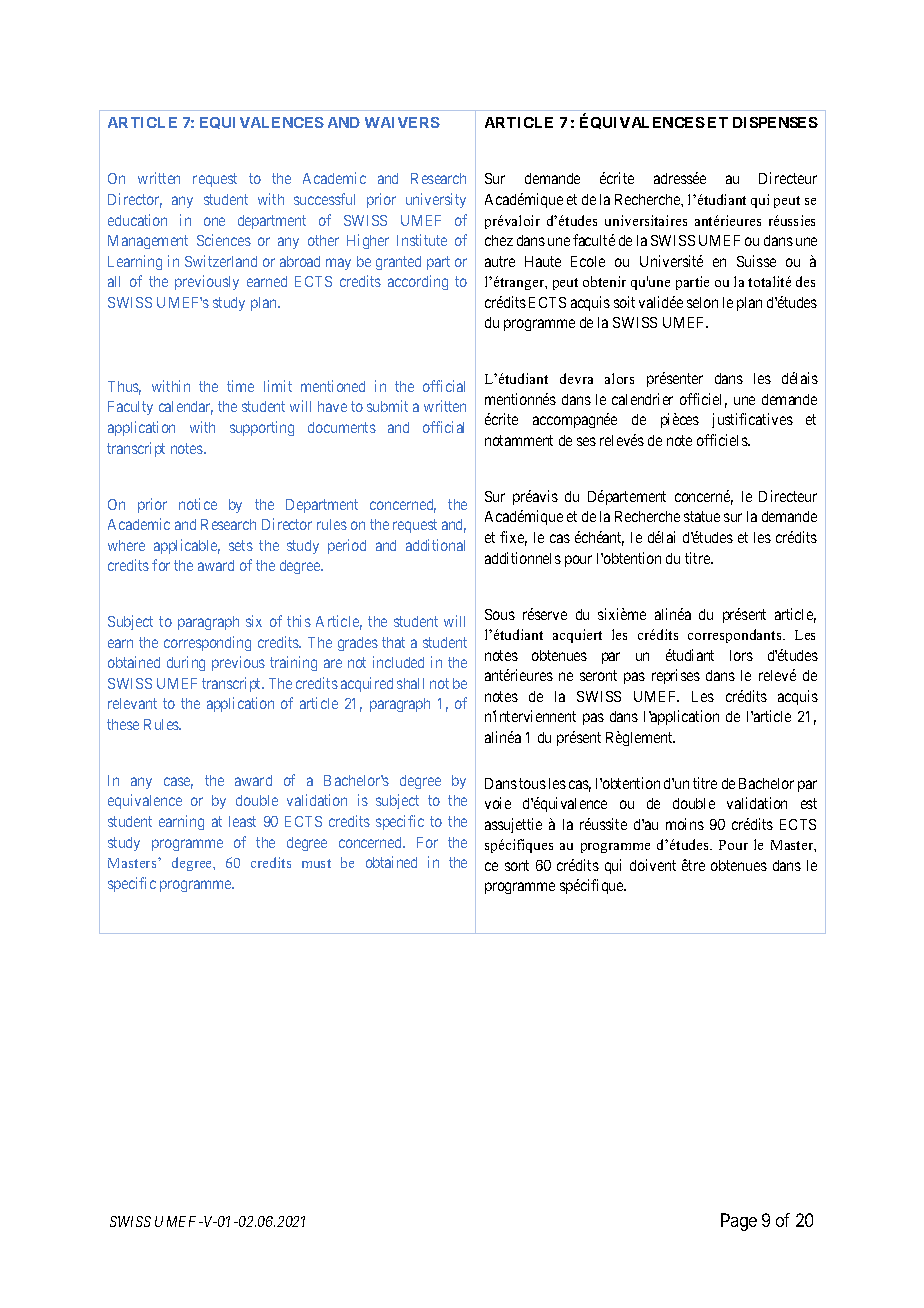 Image resolution: width=924 pixels, height=1308 pixels. I want to click on additional, so click(435, 545).
